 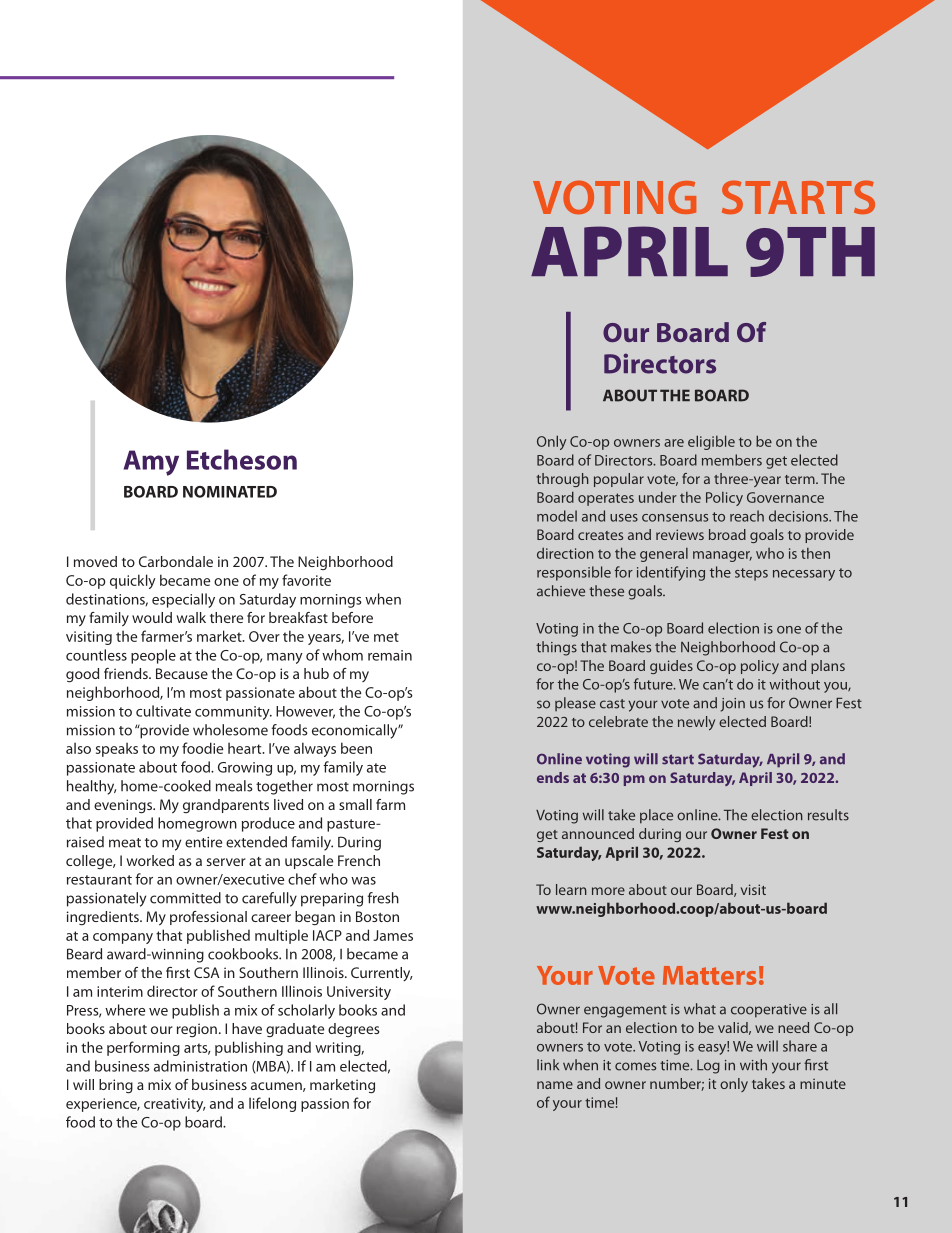 I want to click on name, so click(x=555, y=1085).
